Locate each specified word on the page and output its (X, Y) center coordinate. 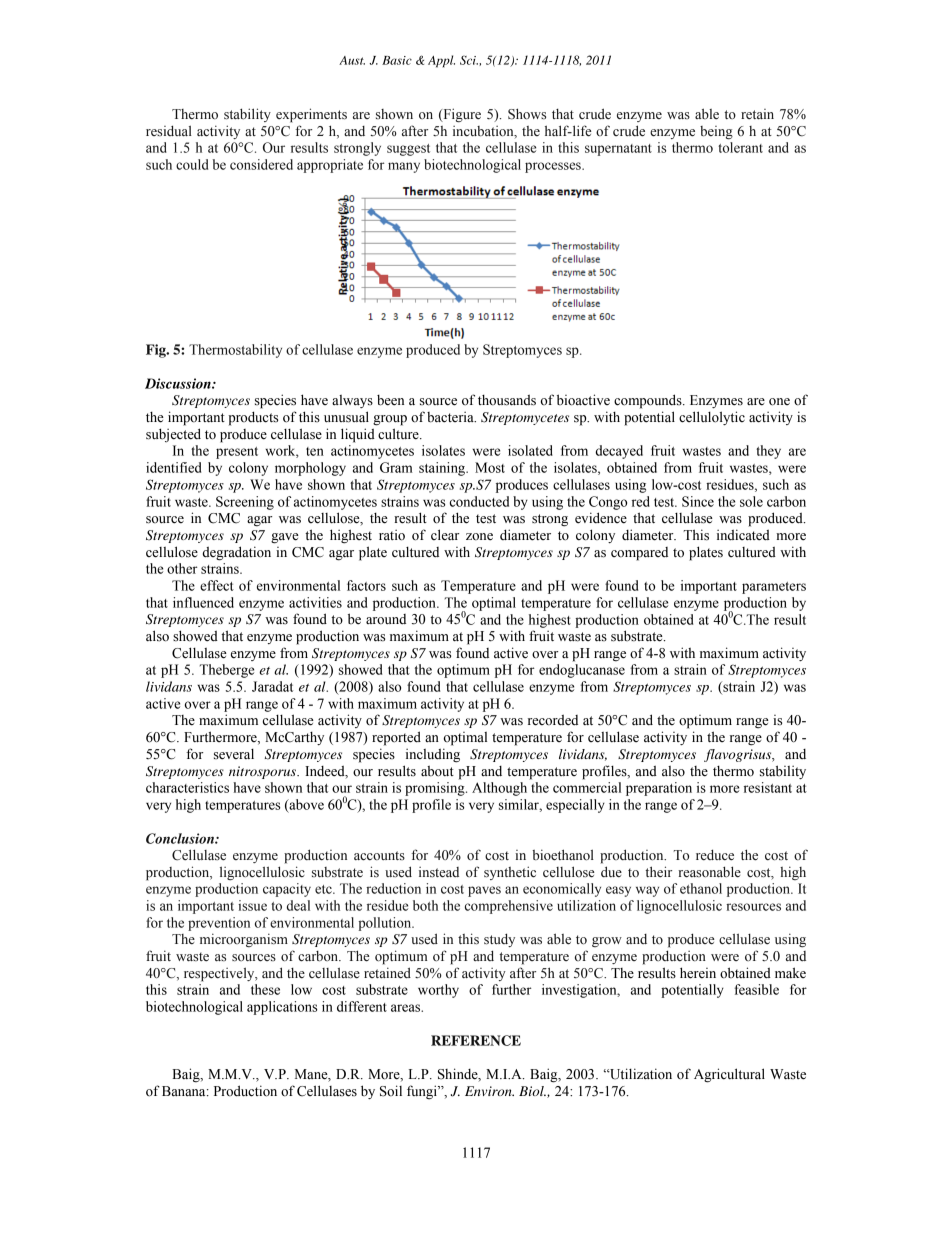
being (716, 133)
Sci (469, 60)
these (265, 989)
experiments (311, 115)
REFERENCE (476, 1040)
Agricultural (729, 1075)
